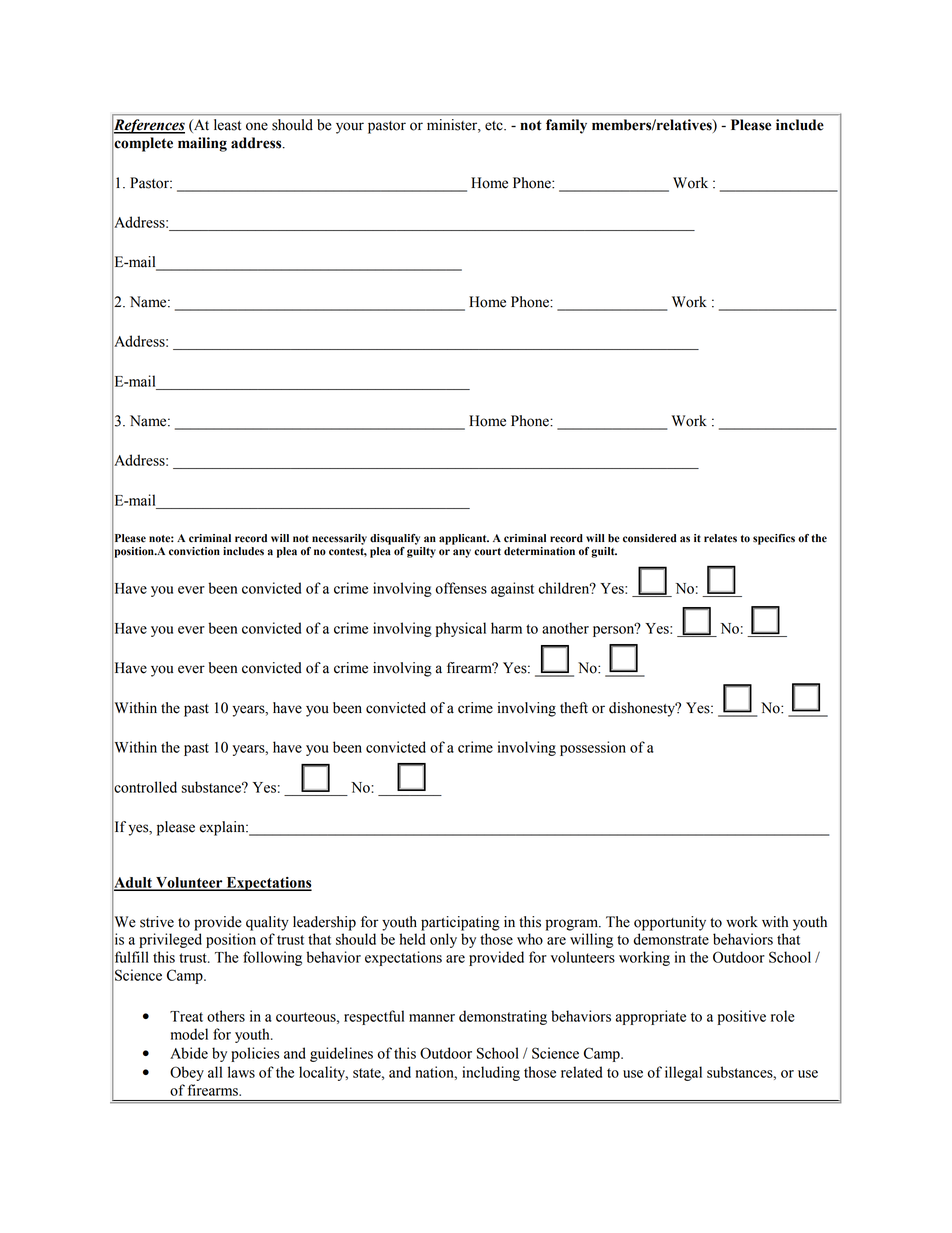  I want to click on quality, so click(267, 923).
